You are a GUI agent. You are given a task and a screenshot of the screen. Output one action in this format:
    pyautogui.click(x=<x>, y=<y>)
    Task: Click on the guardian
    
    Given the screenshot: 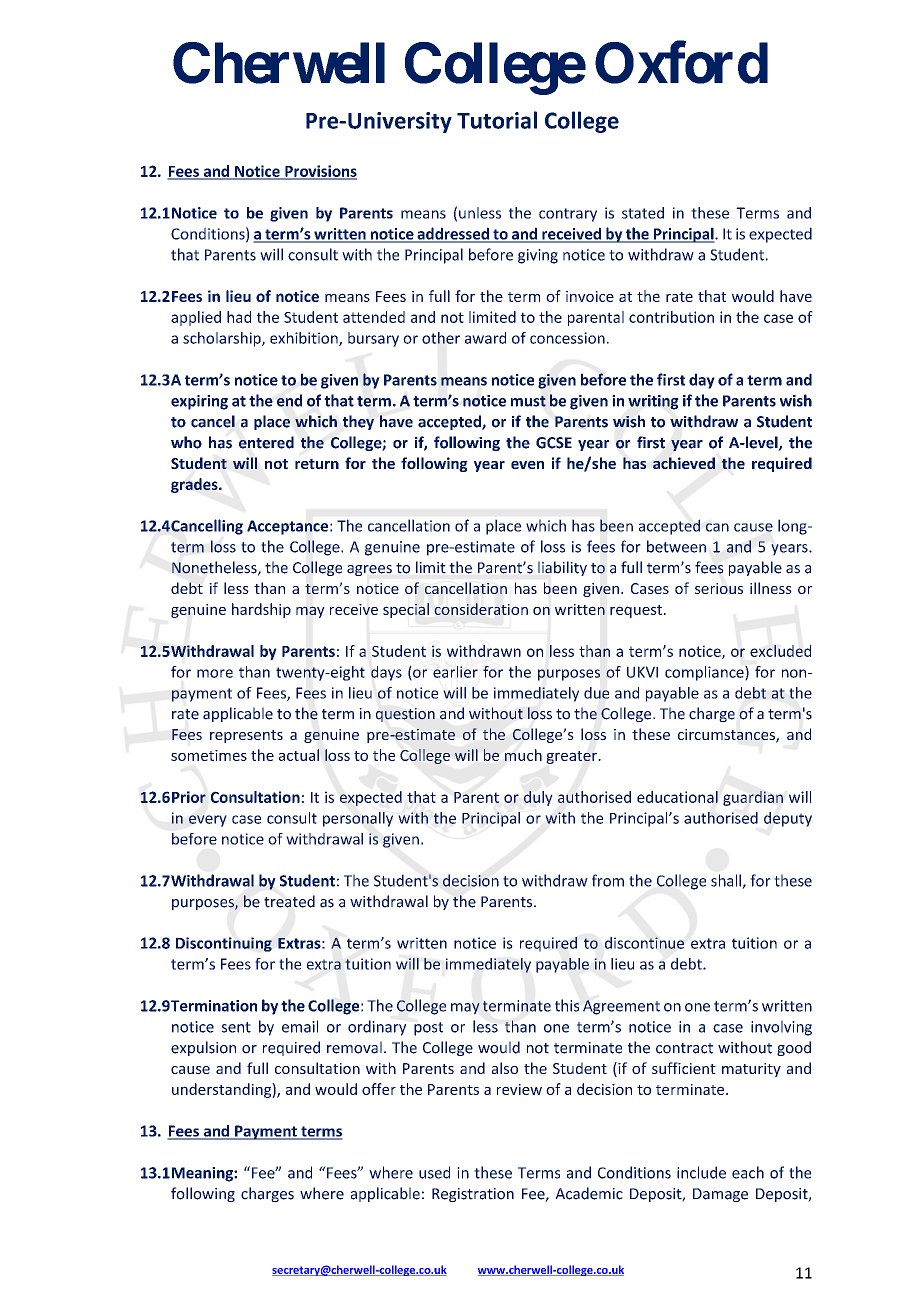 What is the action you would take?
    pyautogui.click(x=753, y=798)
